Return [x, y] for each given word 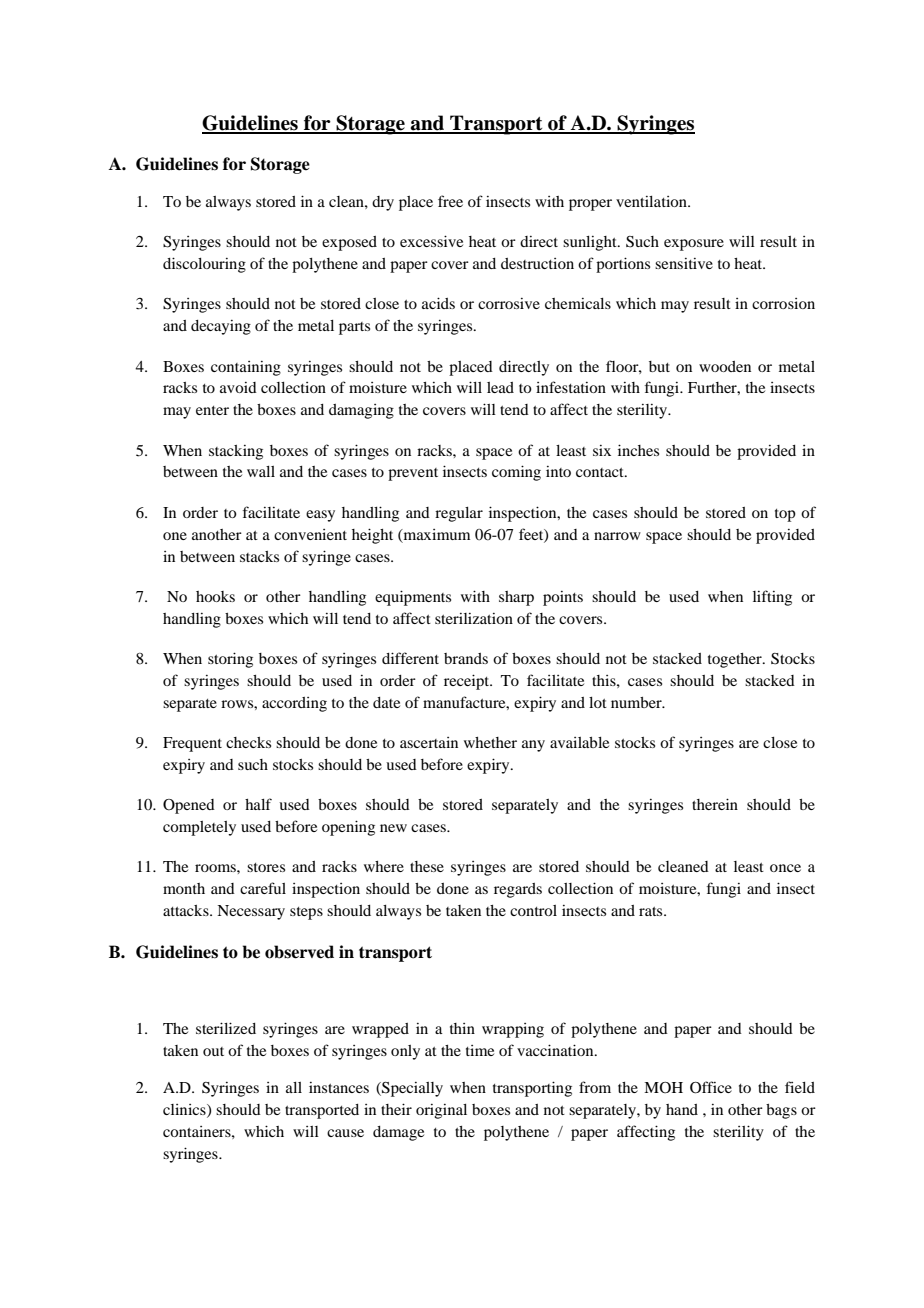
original [441, 1111]
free [450, 201]
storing [230, 660]
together [736, 660]
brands [466, 658]
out [213, 1051]
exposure [694, 245]
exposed [349, 243]
